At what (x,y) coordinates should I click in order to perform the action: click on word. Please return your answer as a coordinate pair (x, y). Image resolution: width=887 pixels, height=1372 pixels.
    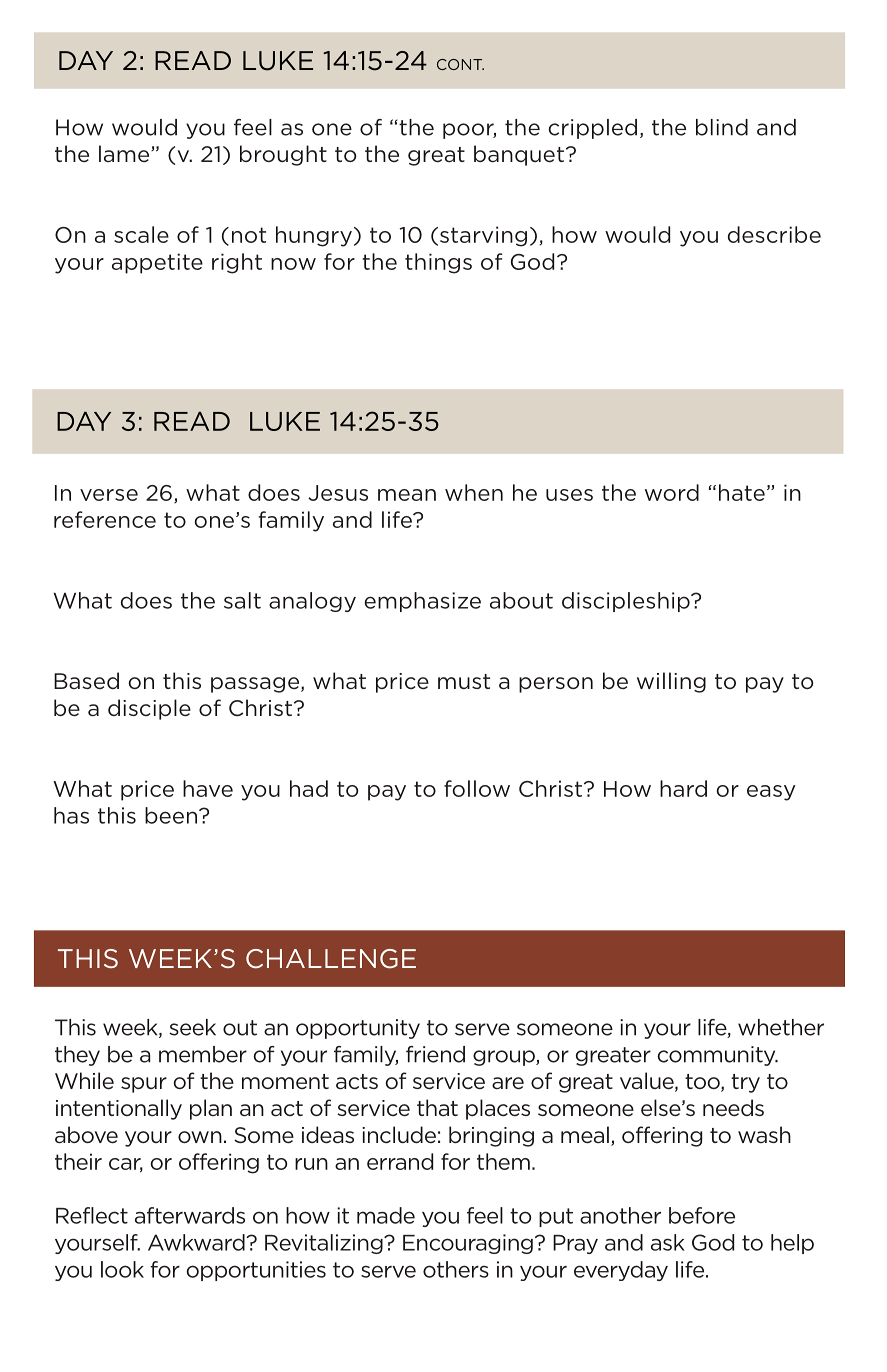
    Looking at the image, I should click on (672, 492).
